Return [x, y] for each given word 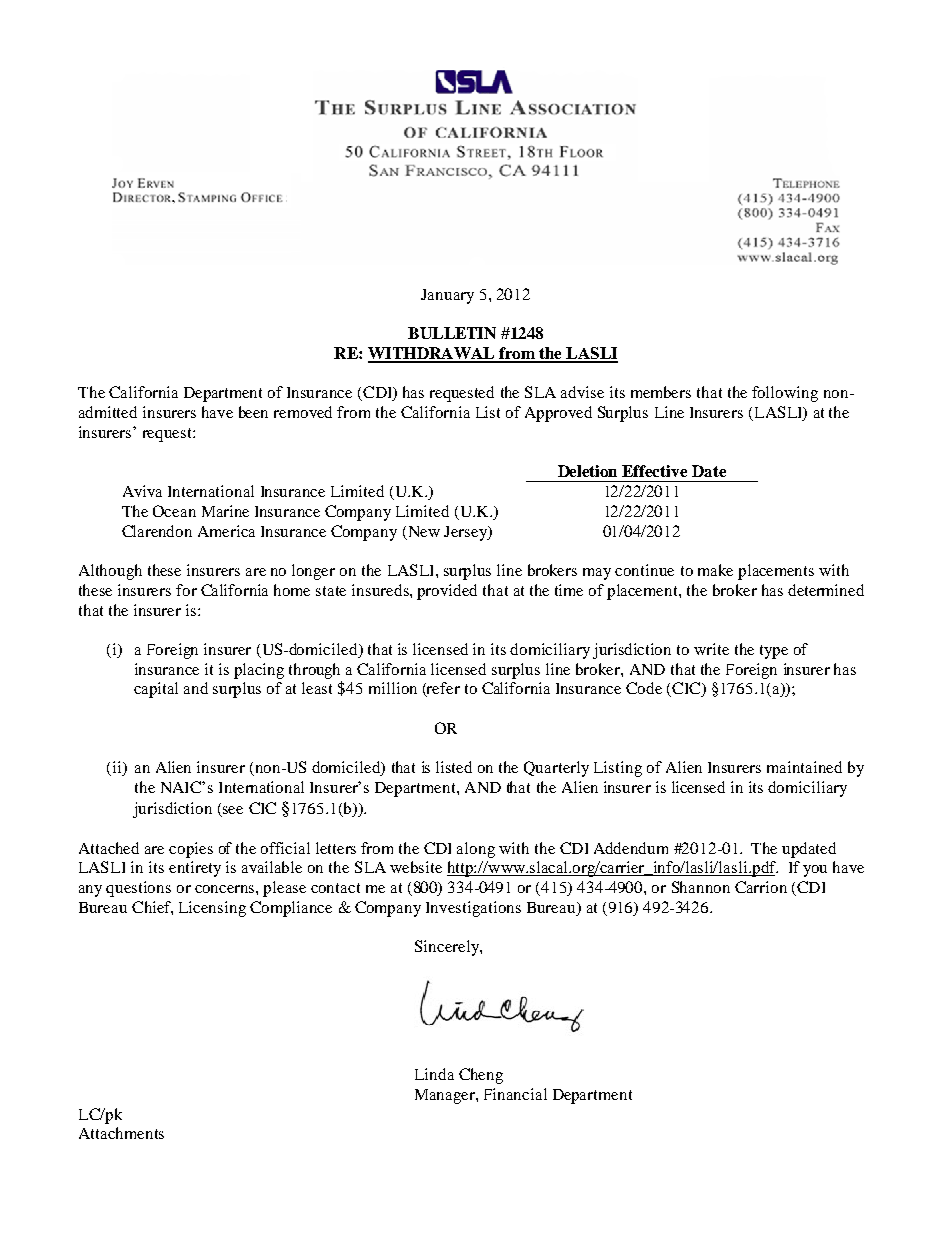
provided [447, 592]
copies [191, 850]
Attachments [121, 1133]
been [253, 412]
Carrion [761, 887]
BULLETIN [452, 333]
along [476, 850]
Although [110, 572]
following [785, 394]
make [715, 570]
